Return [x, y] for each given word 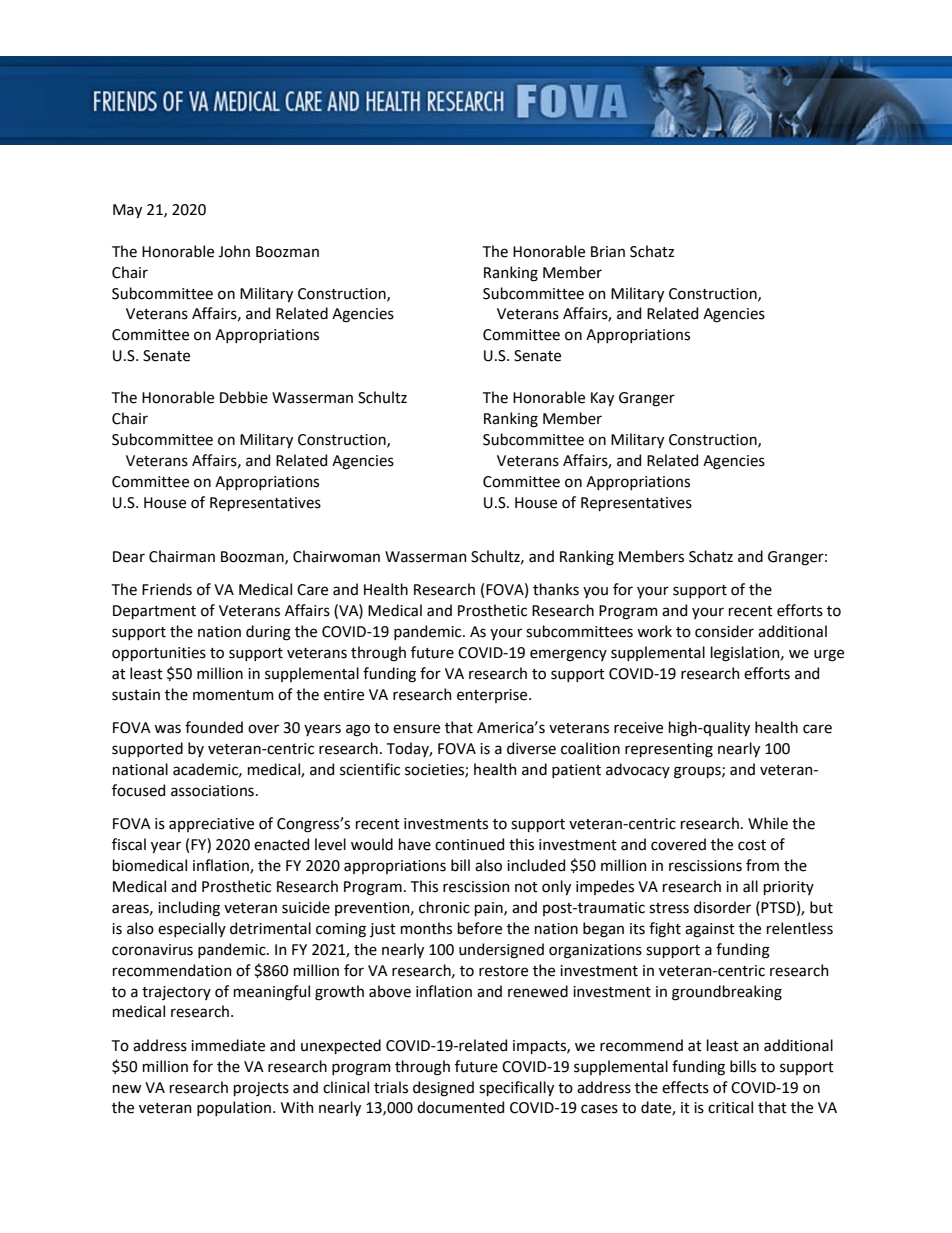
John [234, 251]
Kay [602, 399]
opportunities [159, 654]
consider [724, 631]
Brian [608, 252]
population [235, 1108]
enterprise [493, 696]
